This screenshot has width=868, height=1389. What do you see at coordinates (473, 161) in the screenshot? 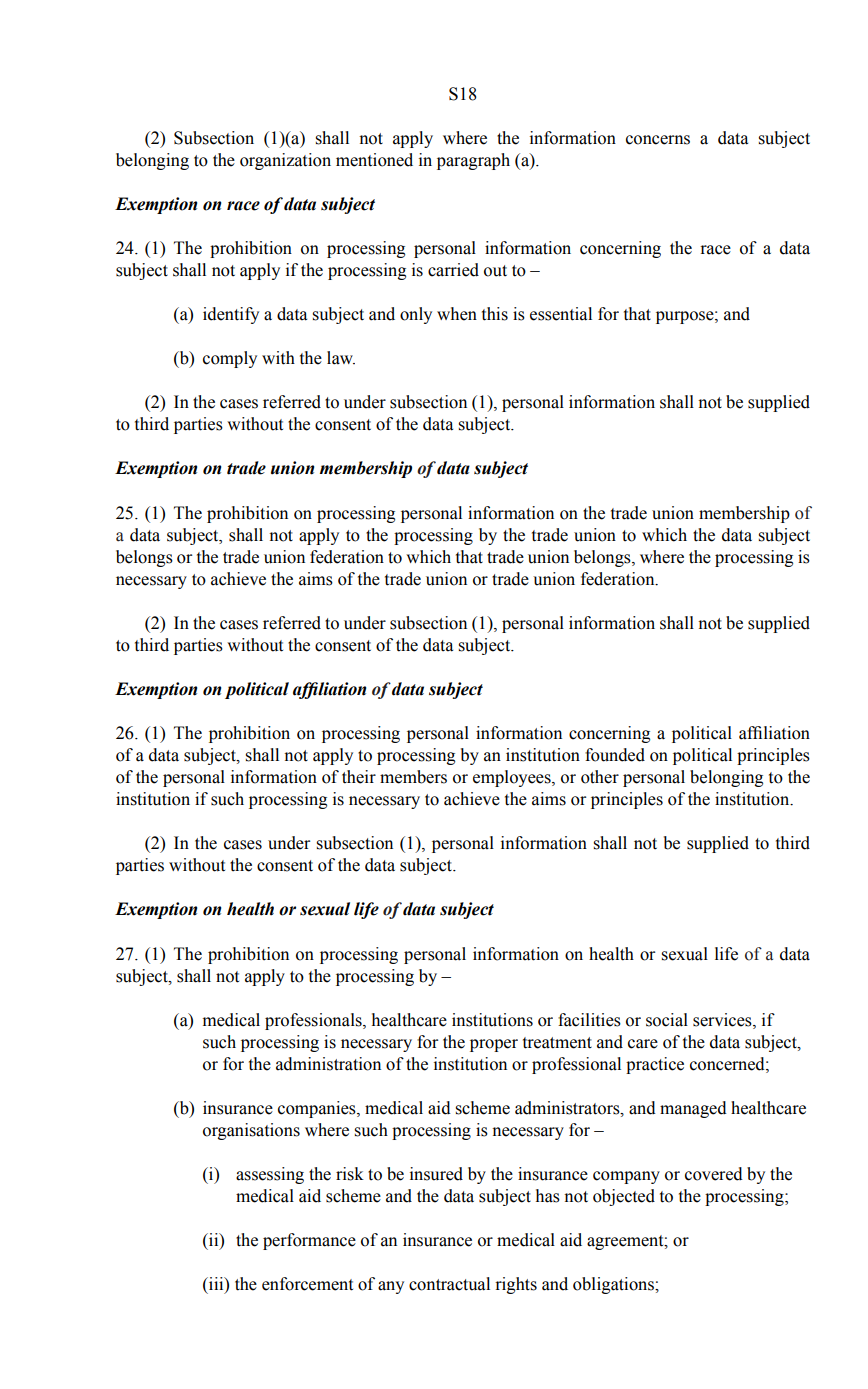
I see `paragraph` at bounding box center [473, 161].
